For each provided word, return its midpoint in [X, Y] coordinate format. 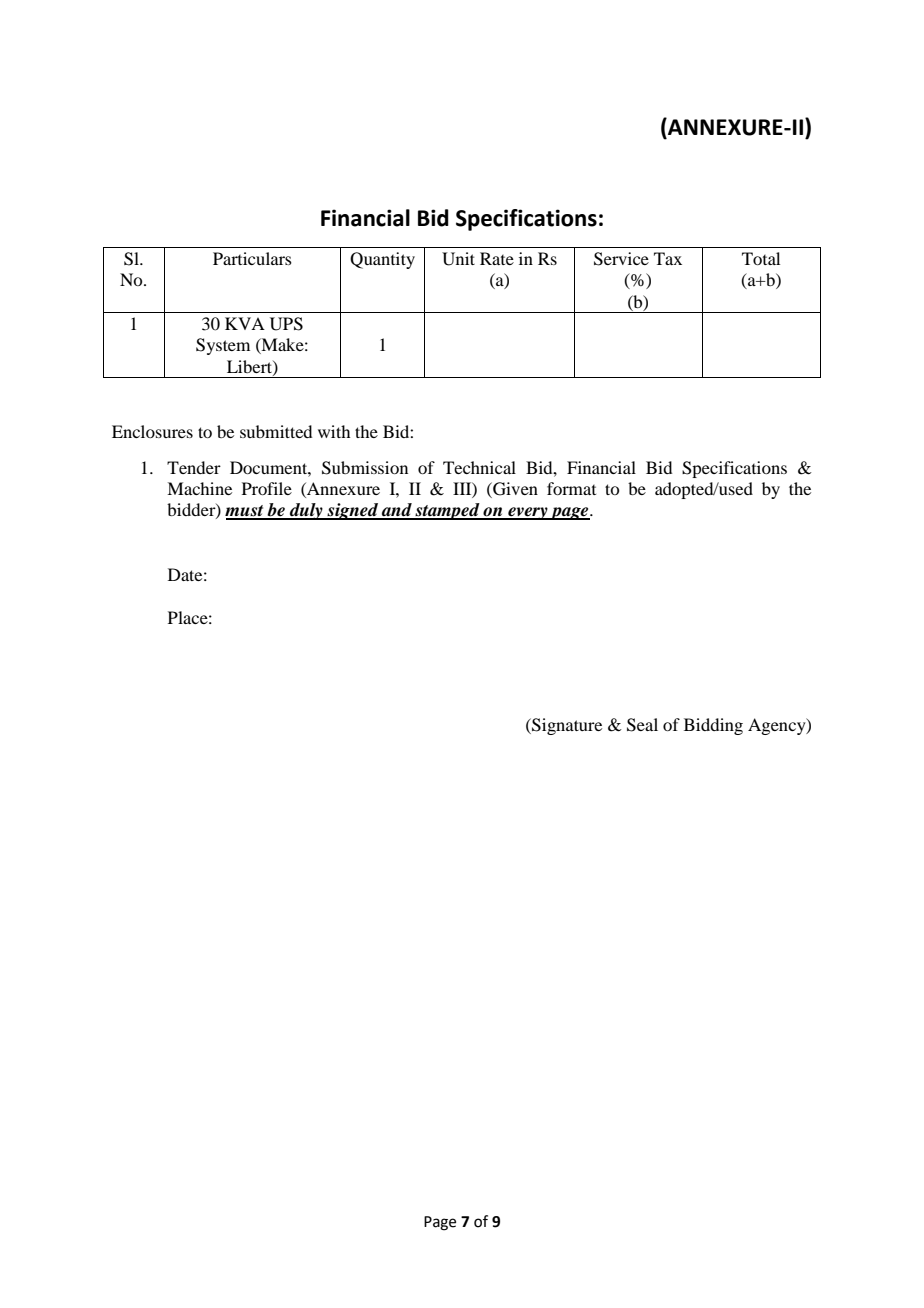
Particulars [252, 258]
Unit [458, 259]
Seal [642, 725]
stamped [447, 511]
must [245, 512]
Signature [566, 726]
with [334, 431]
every [528, 513]
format [571, 488]
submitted [276, 431]
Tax [668, 258]
